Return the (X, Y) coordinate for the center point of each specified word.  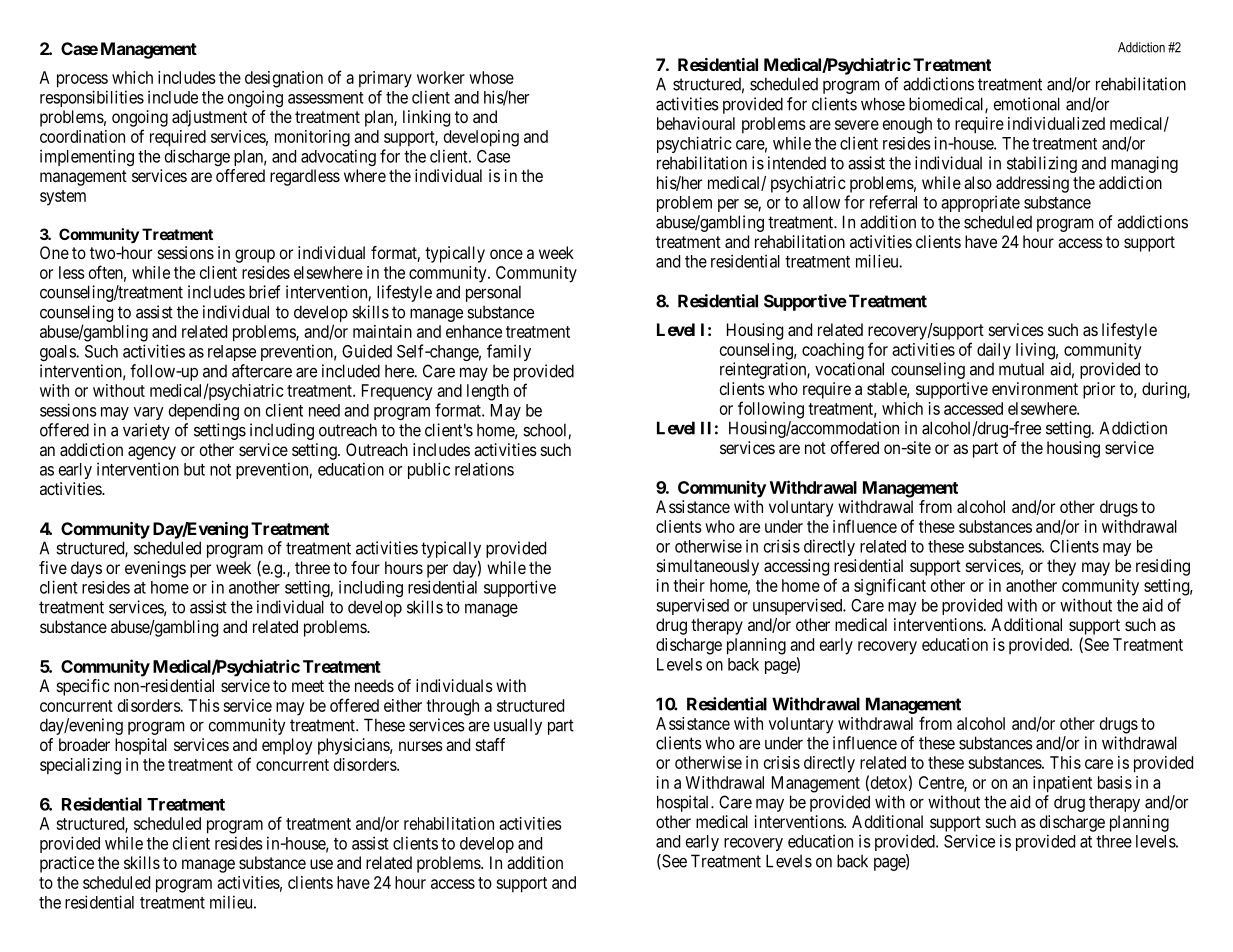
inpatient (1062, 784)
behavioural (696, 123)
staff (490, 744)
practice (67, 864)
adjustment (209, 118)
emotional (1027, 104)
